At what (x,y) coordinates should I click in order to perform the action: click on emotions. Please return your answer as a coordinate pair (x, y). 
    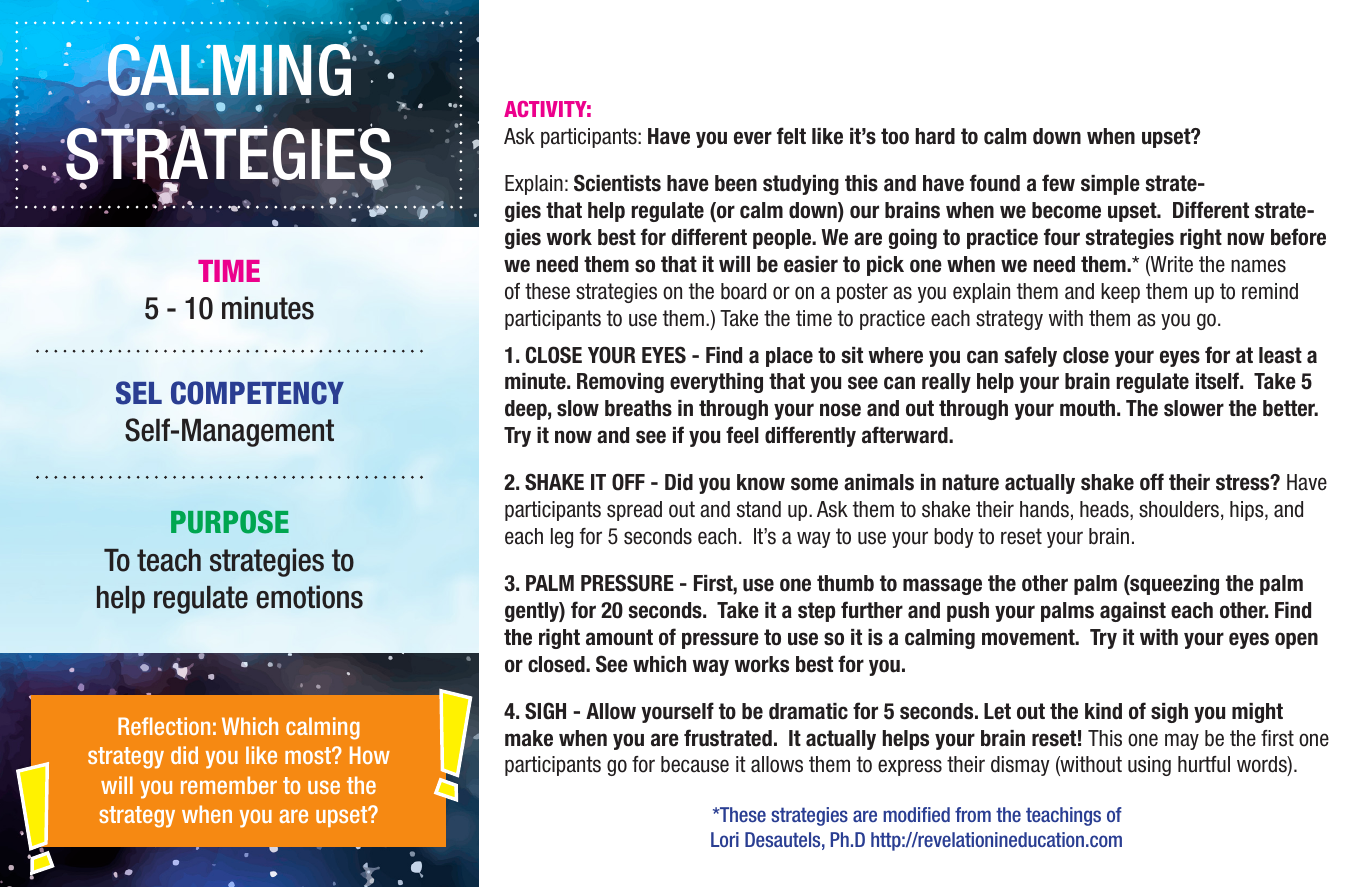
    Looking at the image, I should click on (309, 597).
